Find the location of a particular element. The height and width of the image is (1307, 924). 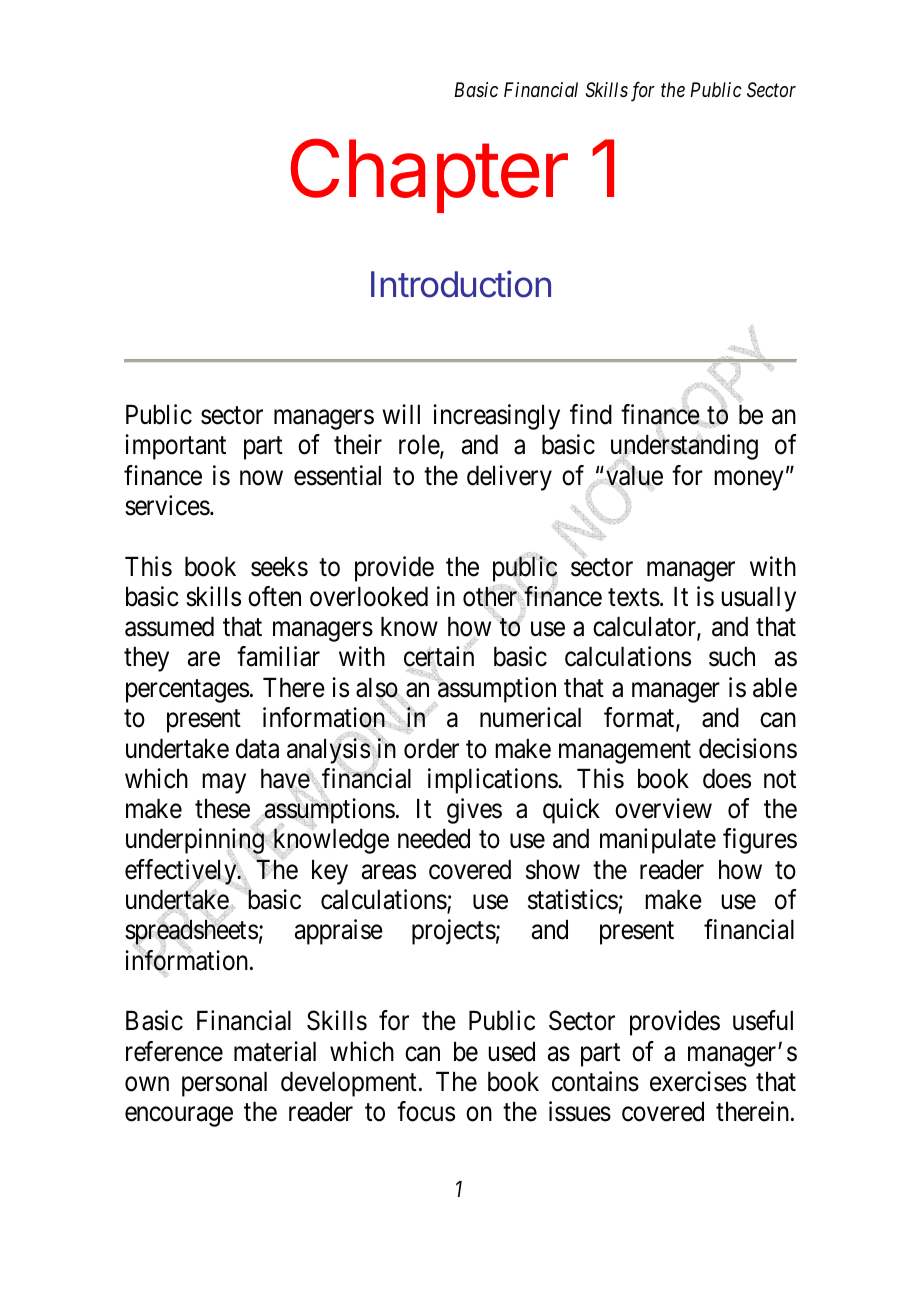

personal is located at coordinates (224, 1084).
